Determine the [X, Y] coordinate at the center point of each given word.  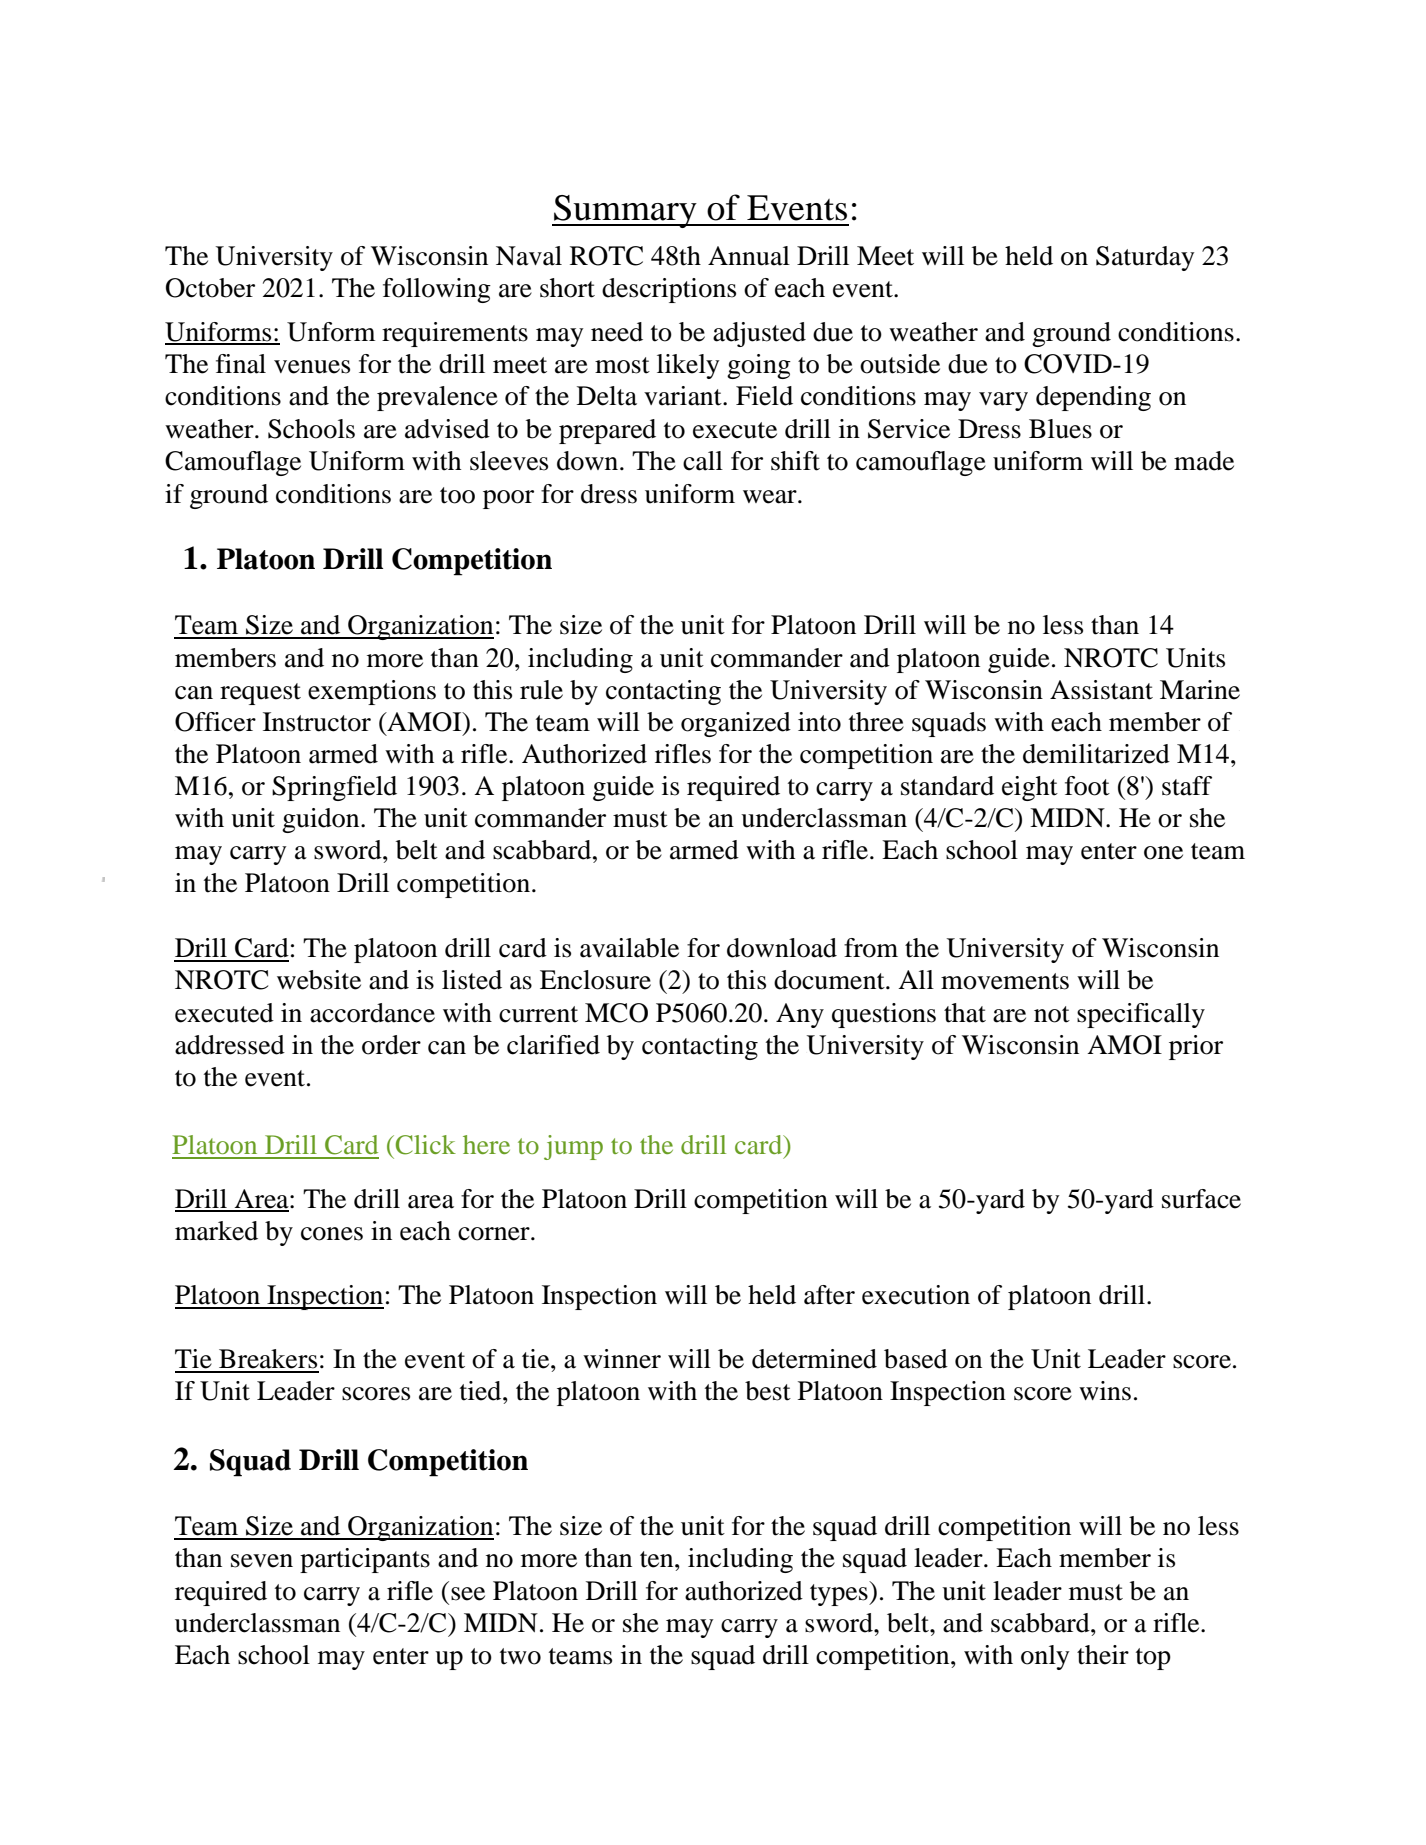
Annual [749, 256]
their [1103, 1655]
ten [658, 1559]
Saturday [1145, 258]
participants [365, 1560]
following [437, 290]
